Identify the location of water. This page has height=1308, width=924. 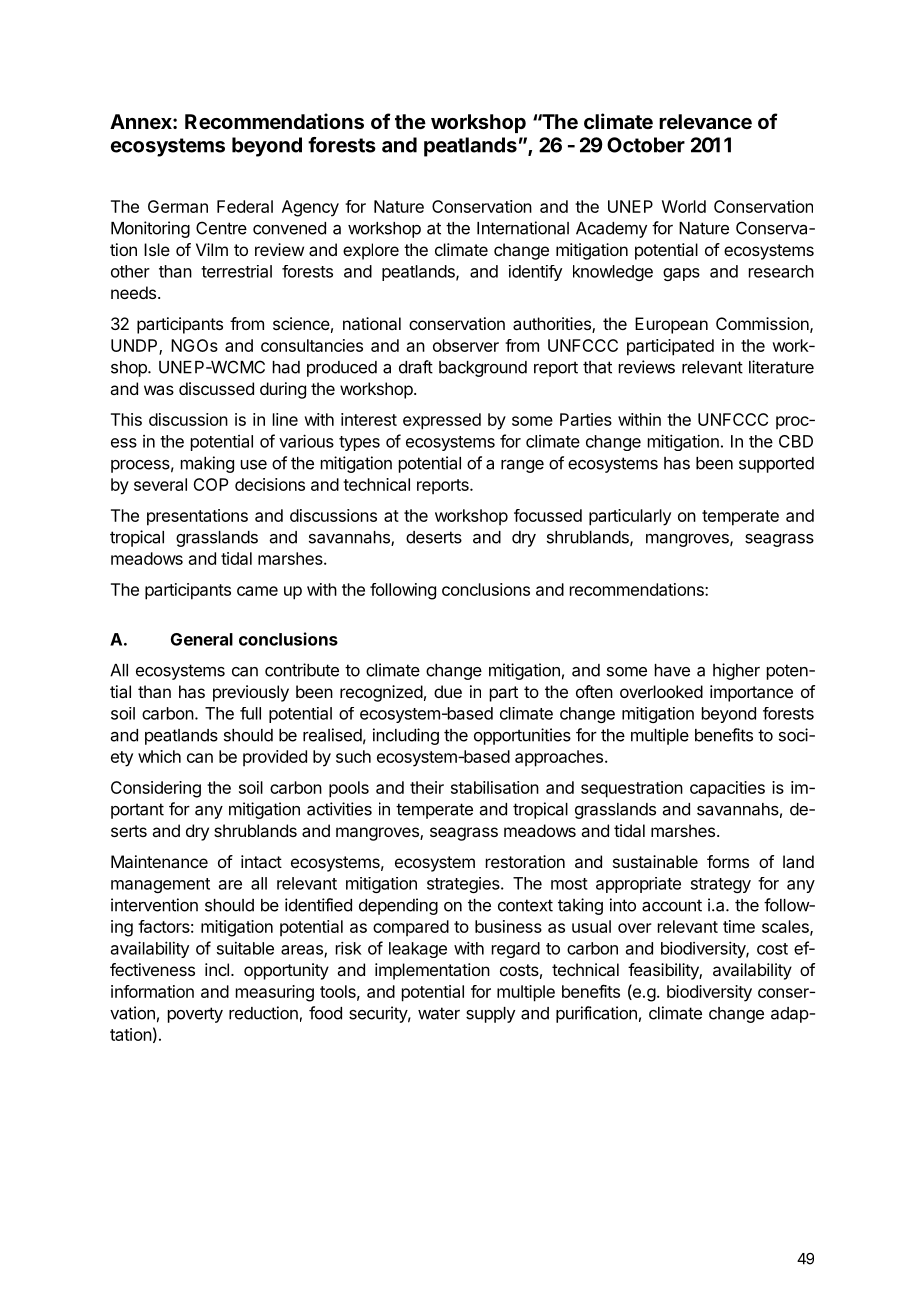
(439, 1013).
